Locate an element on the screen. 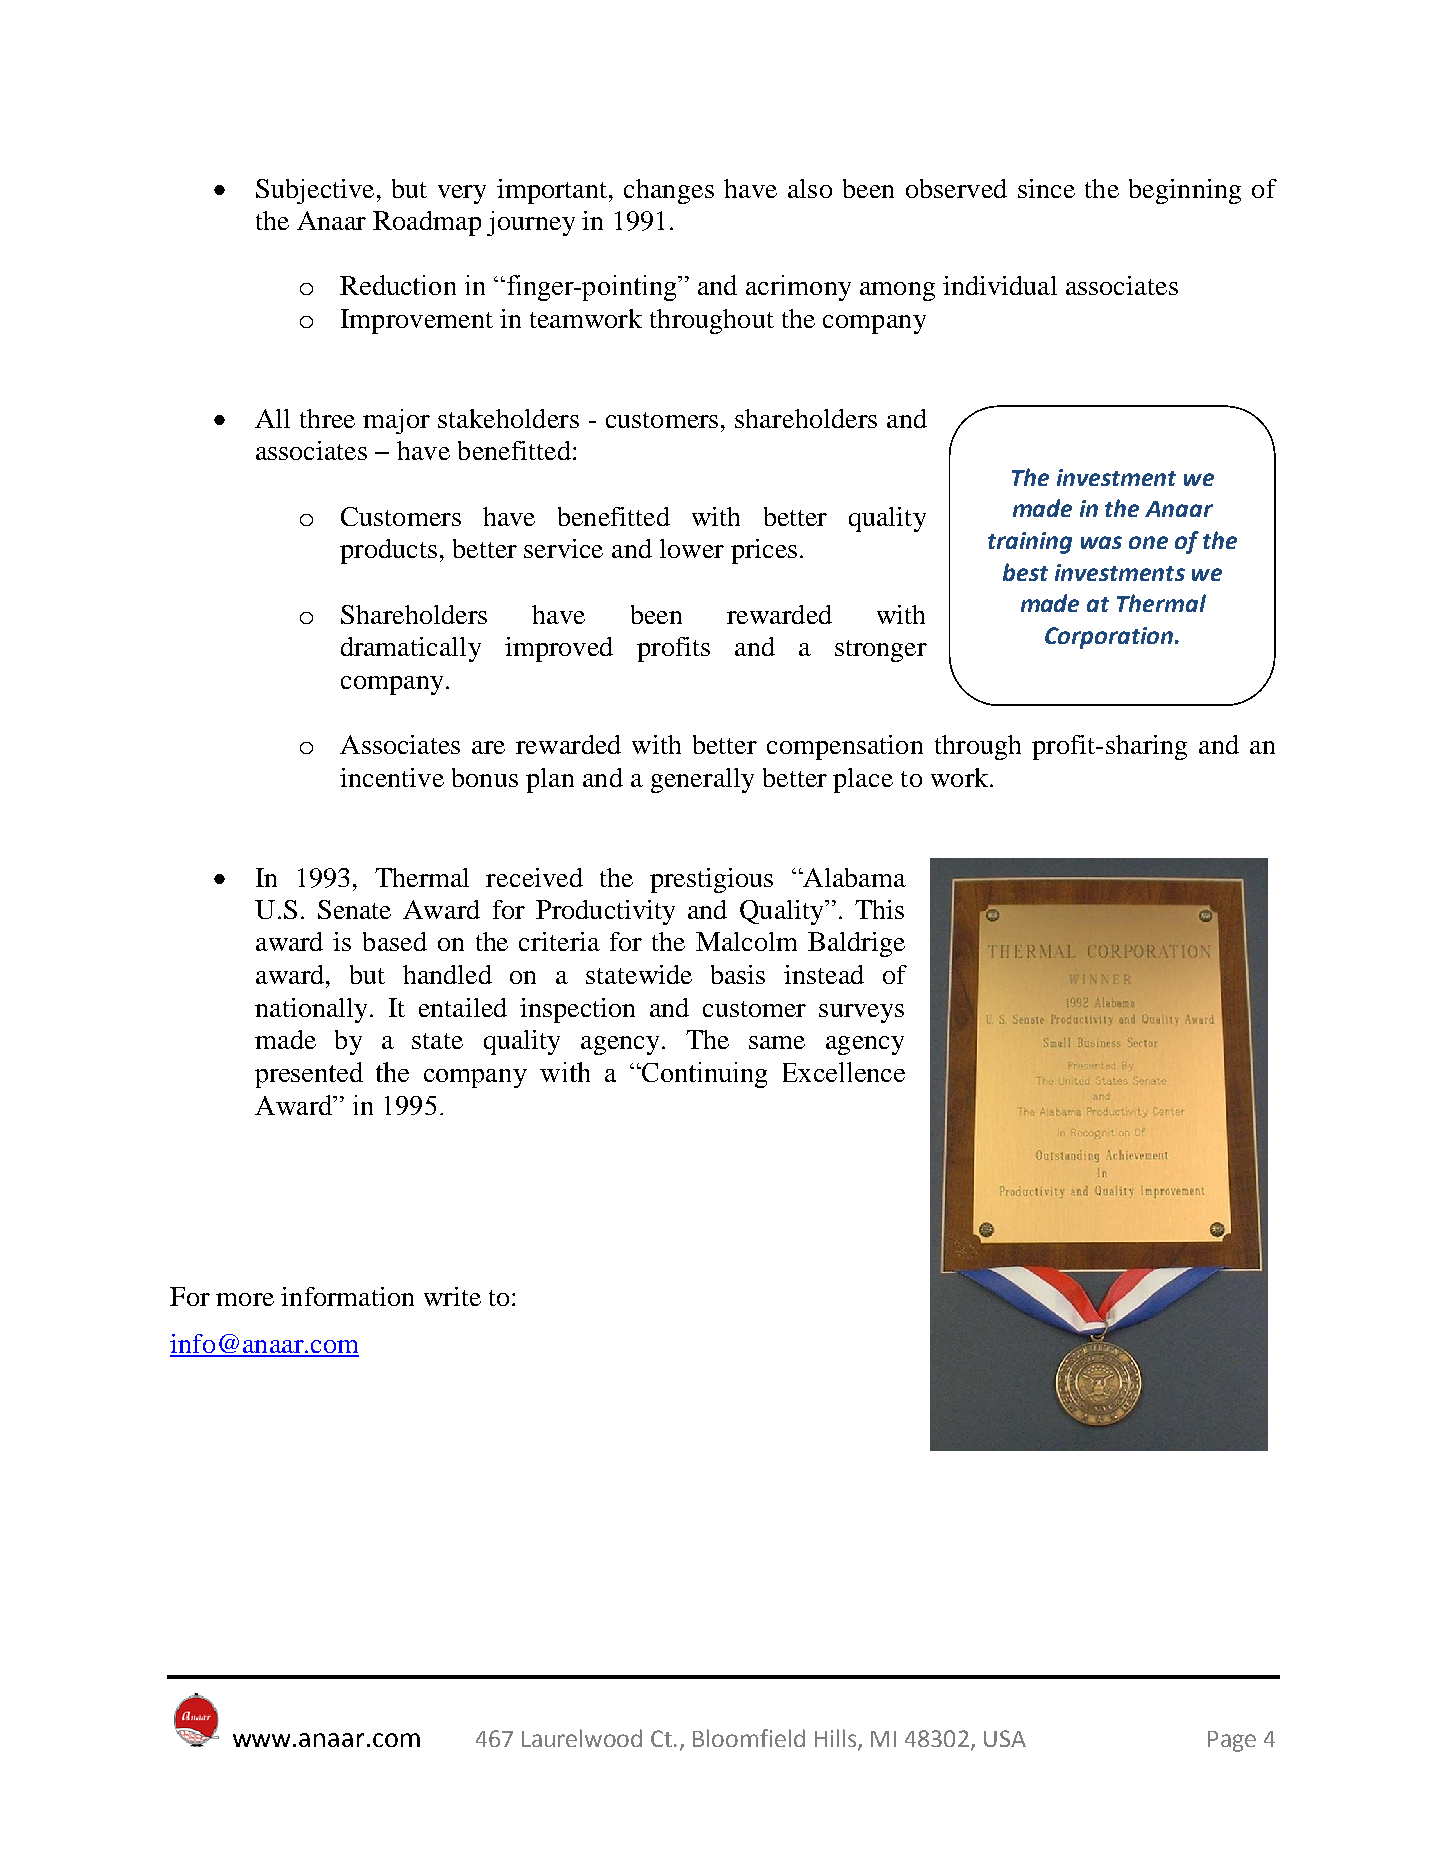 The image size is (1446, 1871). This is located at coordinates (879, 909).
